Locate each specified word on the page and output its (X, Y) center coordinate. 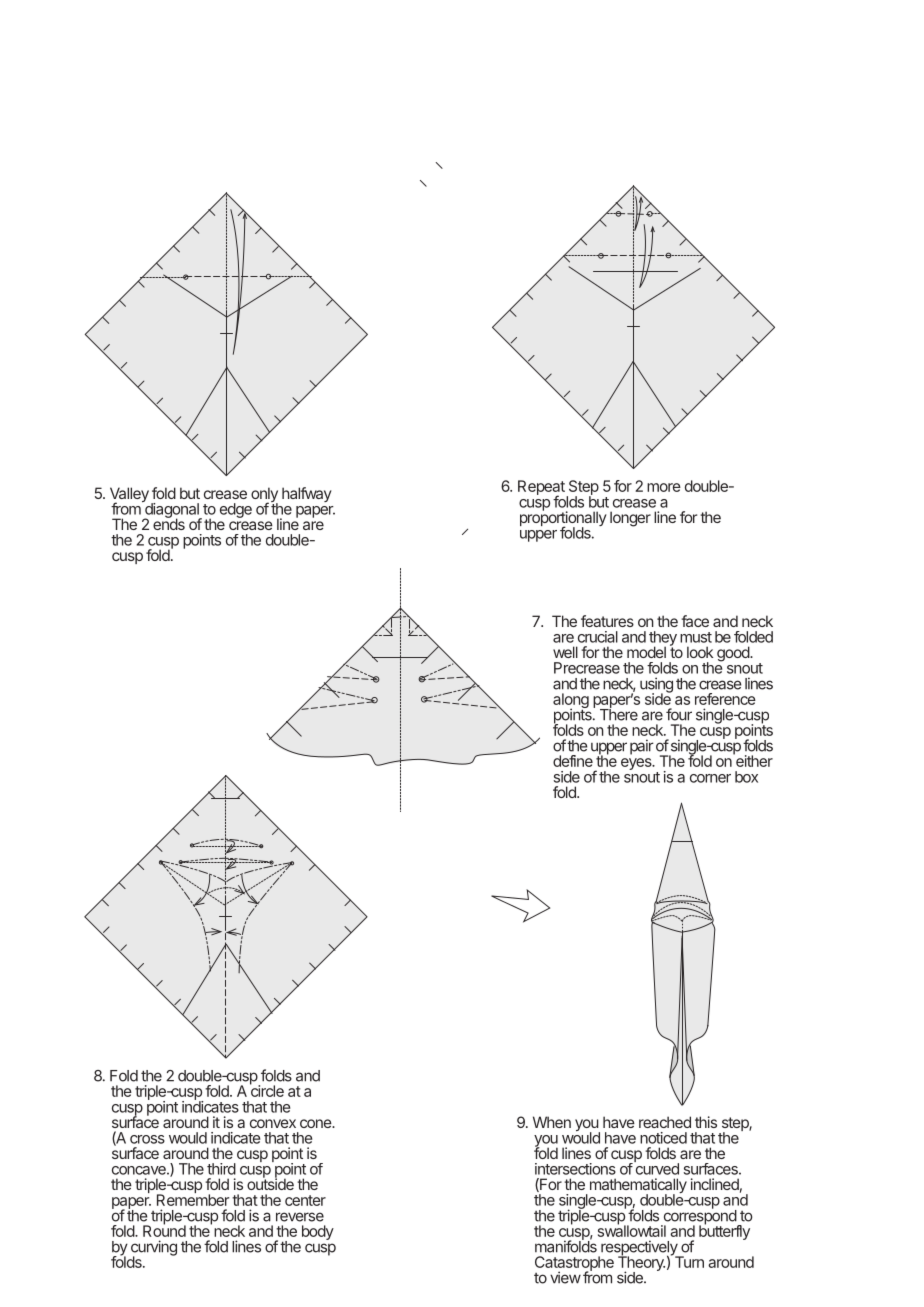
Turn (688, 1261)
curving (154, 1249)
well (565, 652)
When (552, 1122)
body (318, 1232)
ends (169, 523)
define (573, 761)
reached (665, 1122)
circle (267, 1090)
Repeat (542, 489)
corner (710, 778)
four (679, 714)
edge (236, 510)
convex (273, 1123)
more (664, 487)
